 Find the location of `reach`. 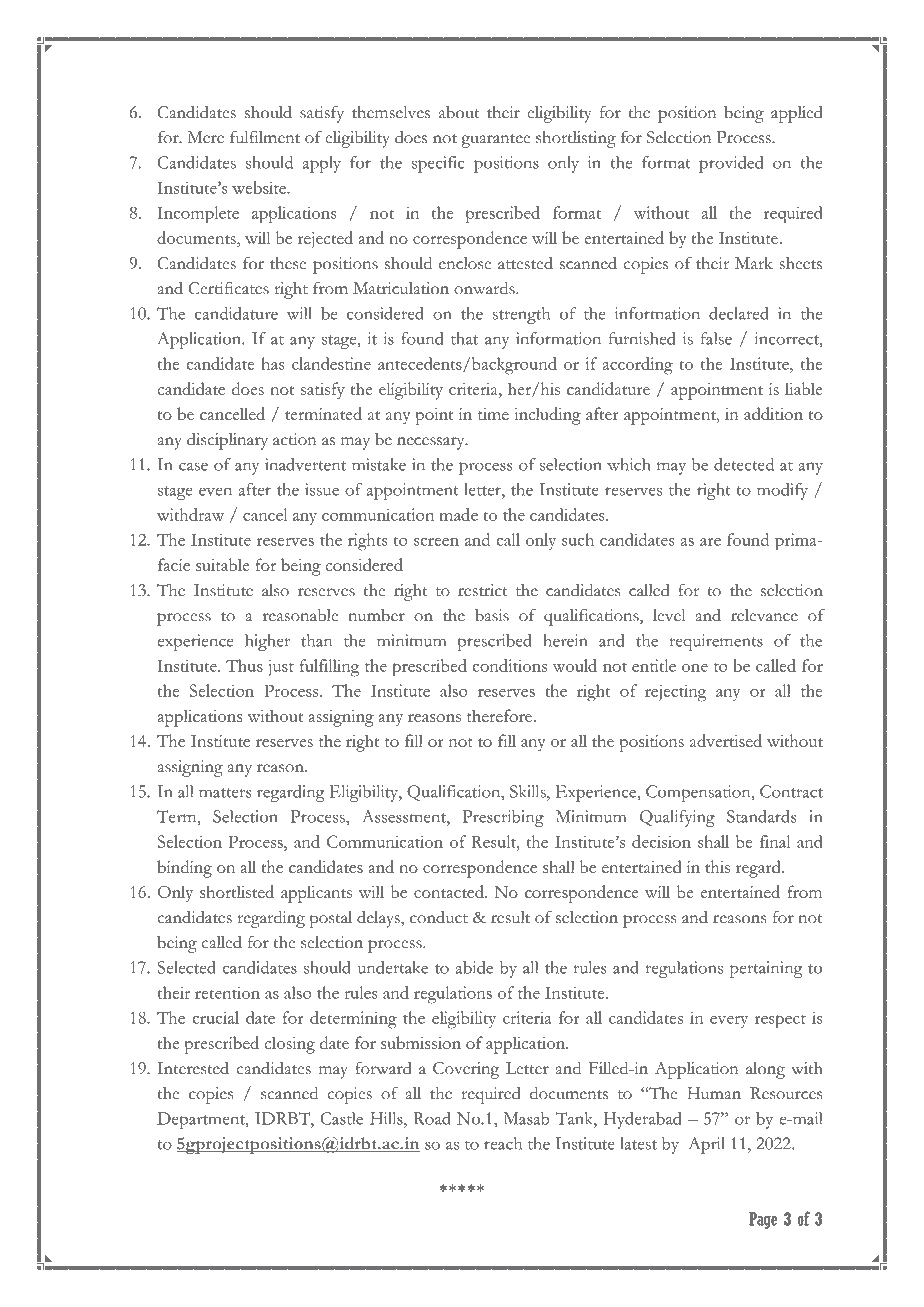

reach is located at coordinates (503, 1143).
